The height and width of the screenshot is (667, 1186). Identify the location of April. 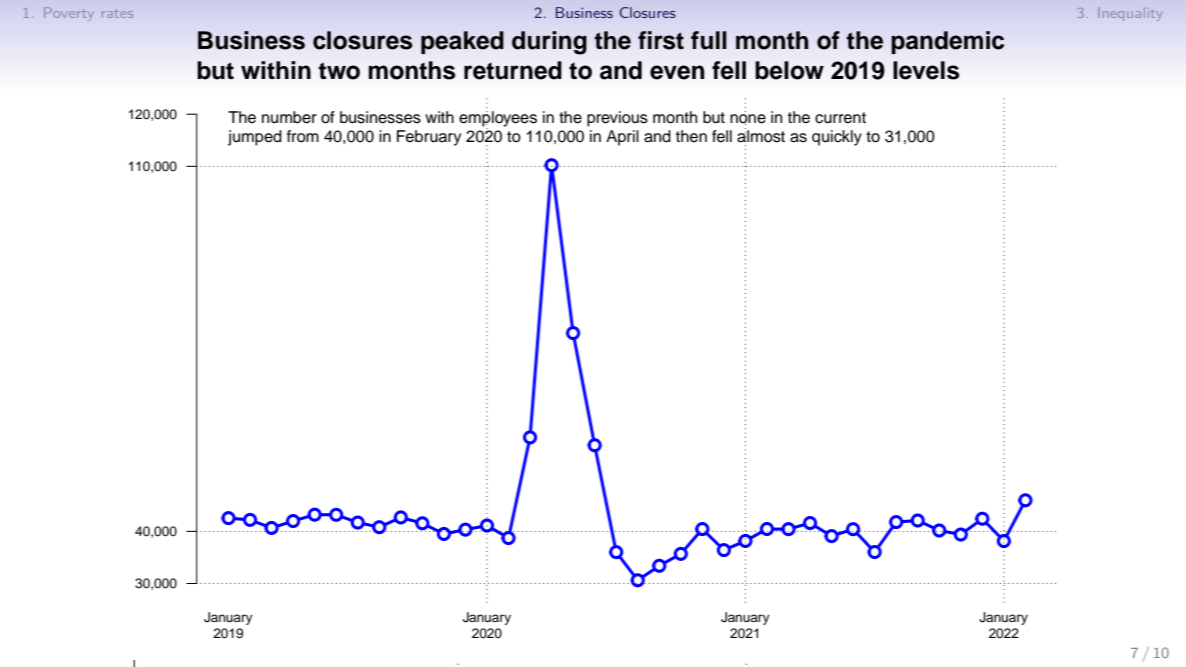
(622, 138).
